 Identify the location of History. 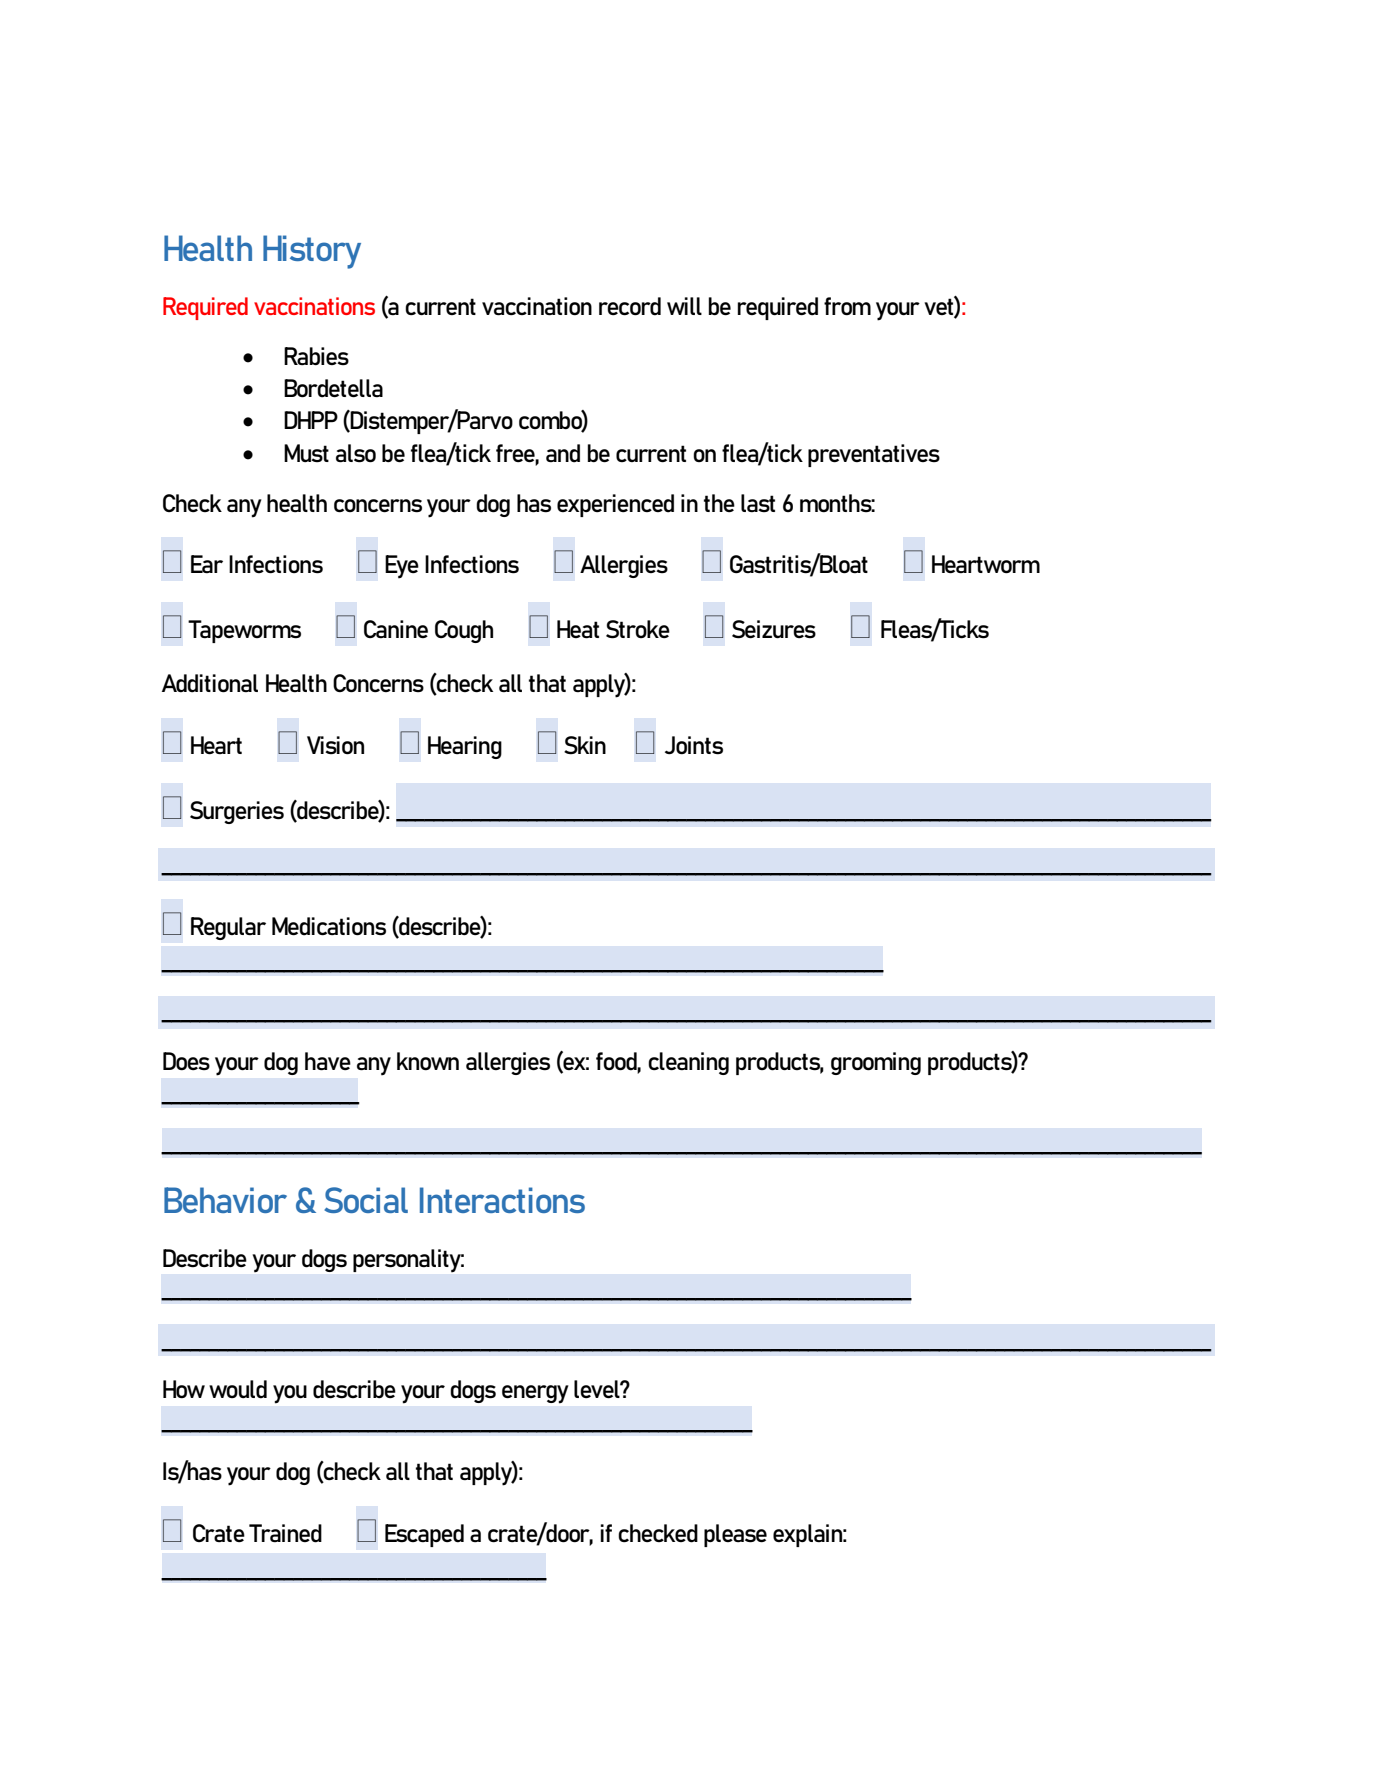
(312, 252).
